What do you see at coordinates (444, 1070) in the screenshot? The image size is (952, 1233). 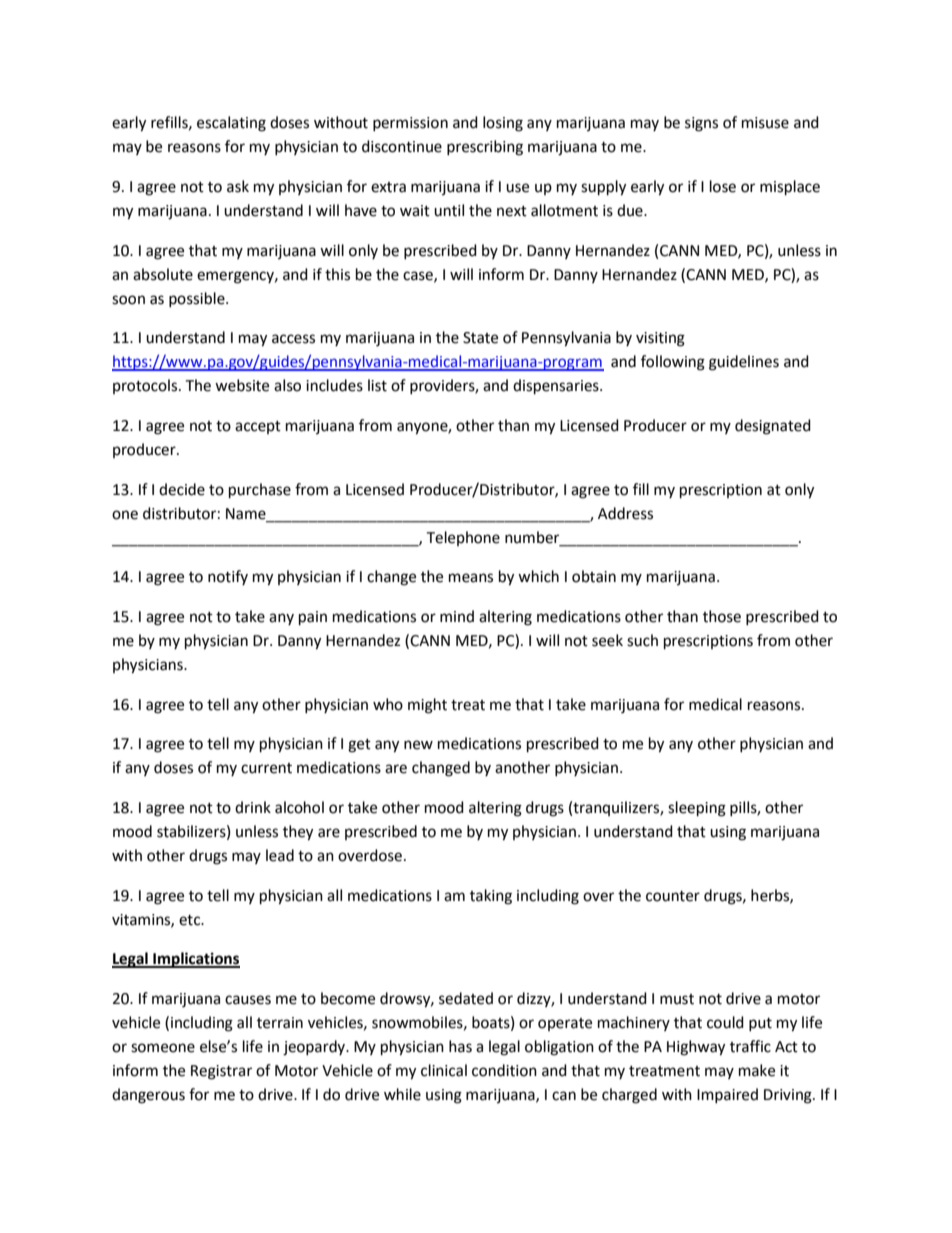 I see `clinical` at bounding box center [444, 1070].
